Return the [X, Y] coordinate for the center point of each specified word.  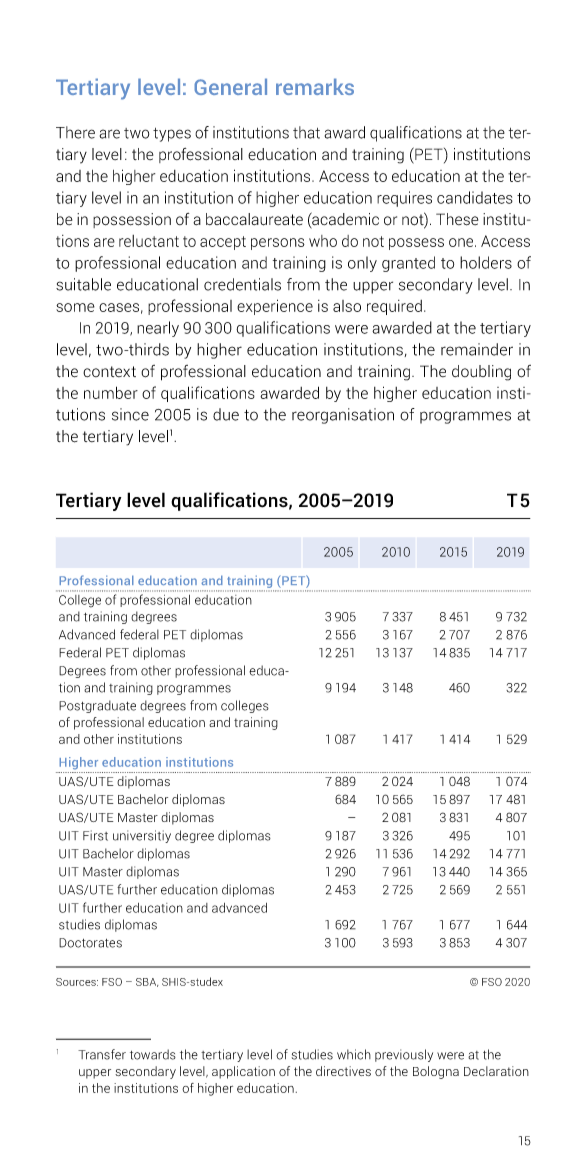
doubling [481, 373]
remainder [477, 349]
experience [275, 307]
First [95, 835]
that [306, 132]
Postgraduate [97, 706]
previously [404, 1055]
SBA [147, 982]
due [226, 414]
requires [404, 199]
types [172, 135]
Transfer [102, 1054]
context [109, 371]
